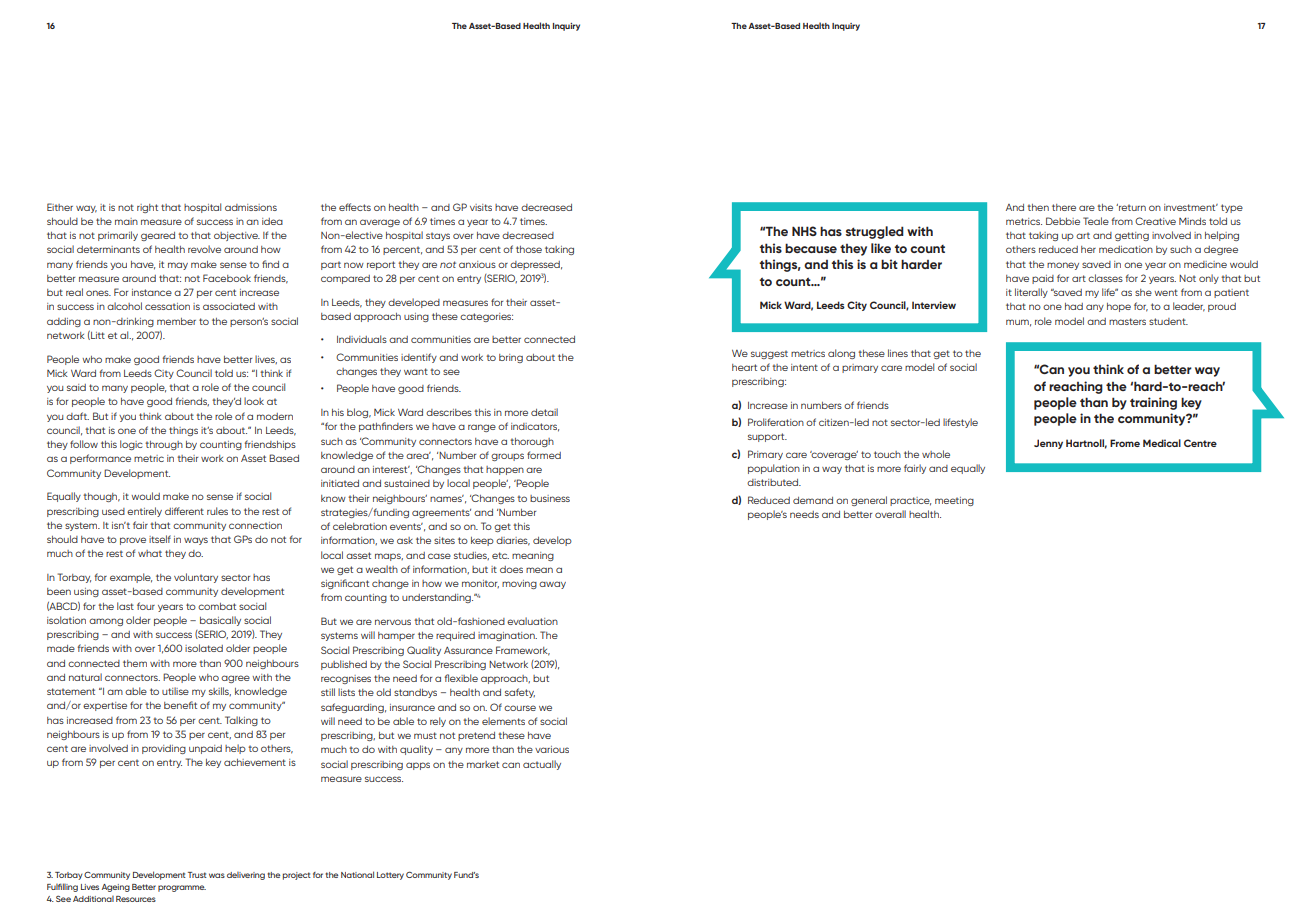  What do you see at coordinates (954, 501) in the image?
I see `meeting` at bounding box center [954, 501].
